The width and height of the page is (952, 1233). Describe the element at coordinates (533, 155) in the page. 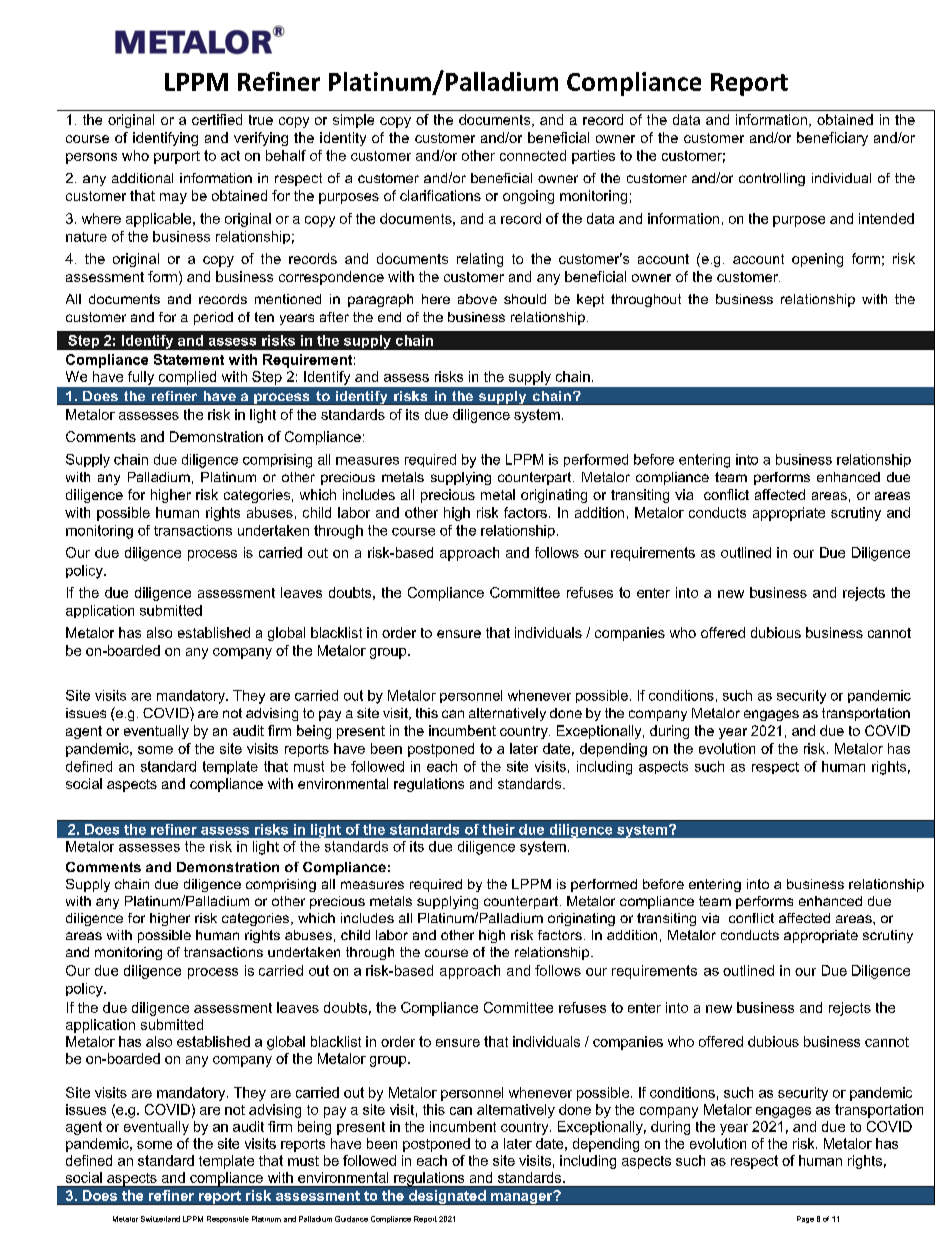

I see `connected` at that location.
